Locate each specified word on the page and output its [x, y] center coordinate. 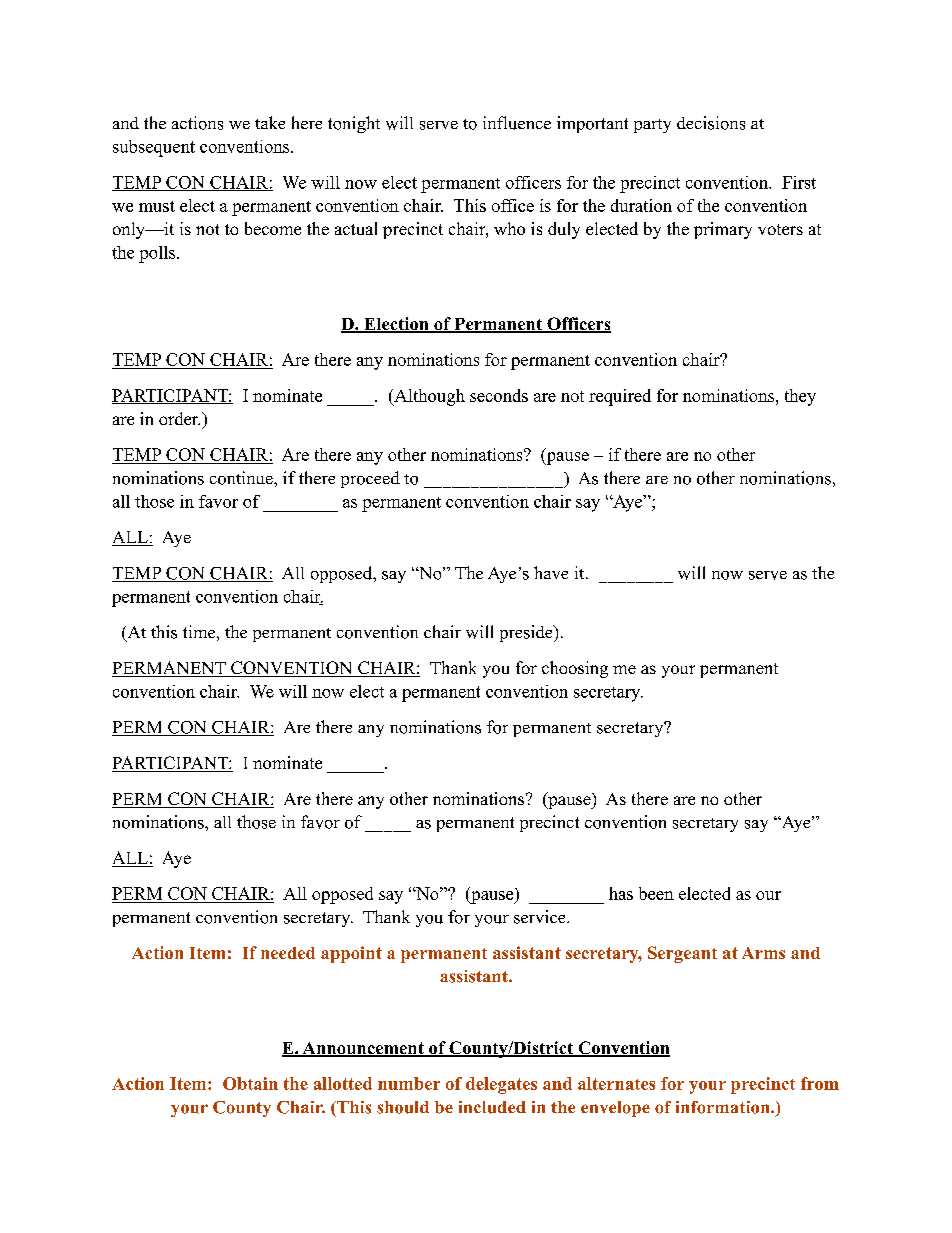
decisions [711, 123]
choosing [575, 669]
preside [527, 633]
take [270, 122]
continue [242, 478]
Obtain [250, 1083]
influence [517, 123]
